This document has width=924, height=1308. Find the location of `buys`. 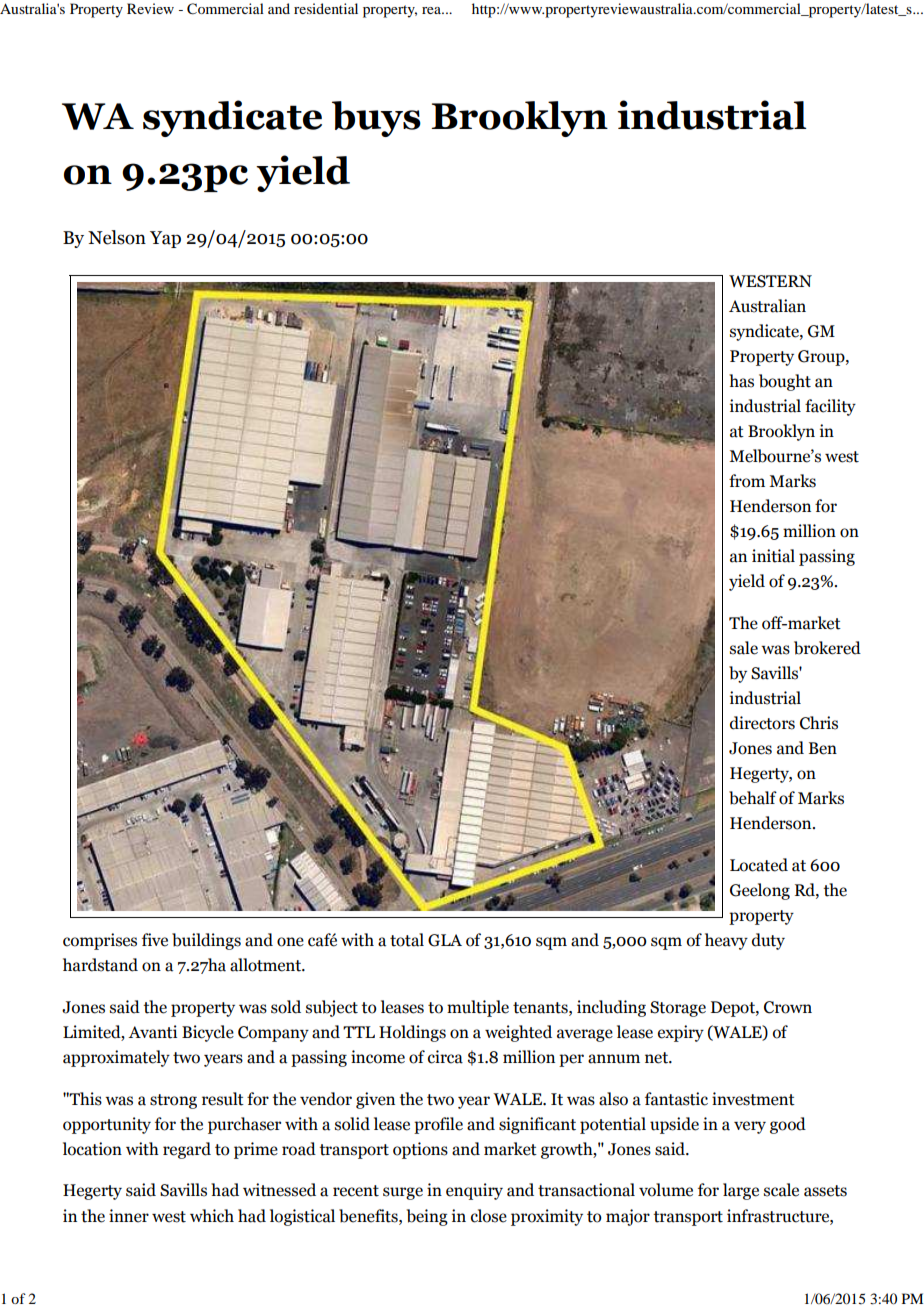

buys is located at coordinates (376, 119).
